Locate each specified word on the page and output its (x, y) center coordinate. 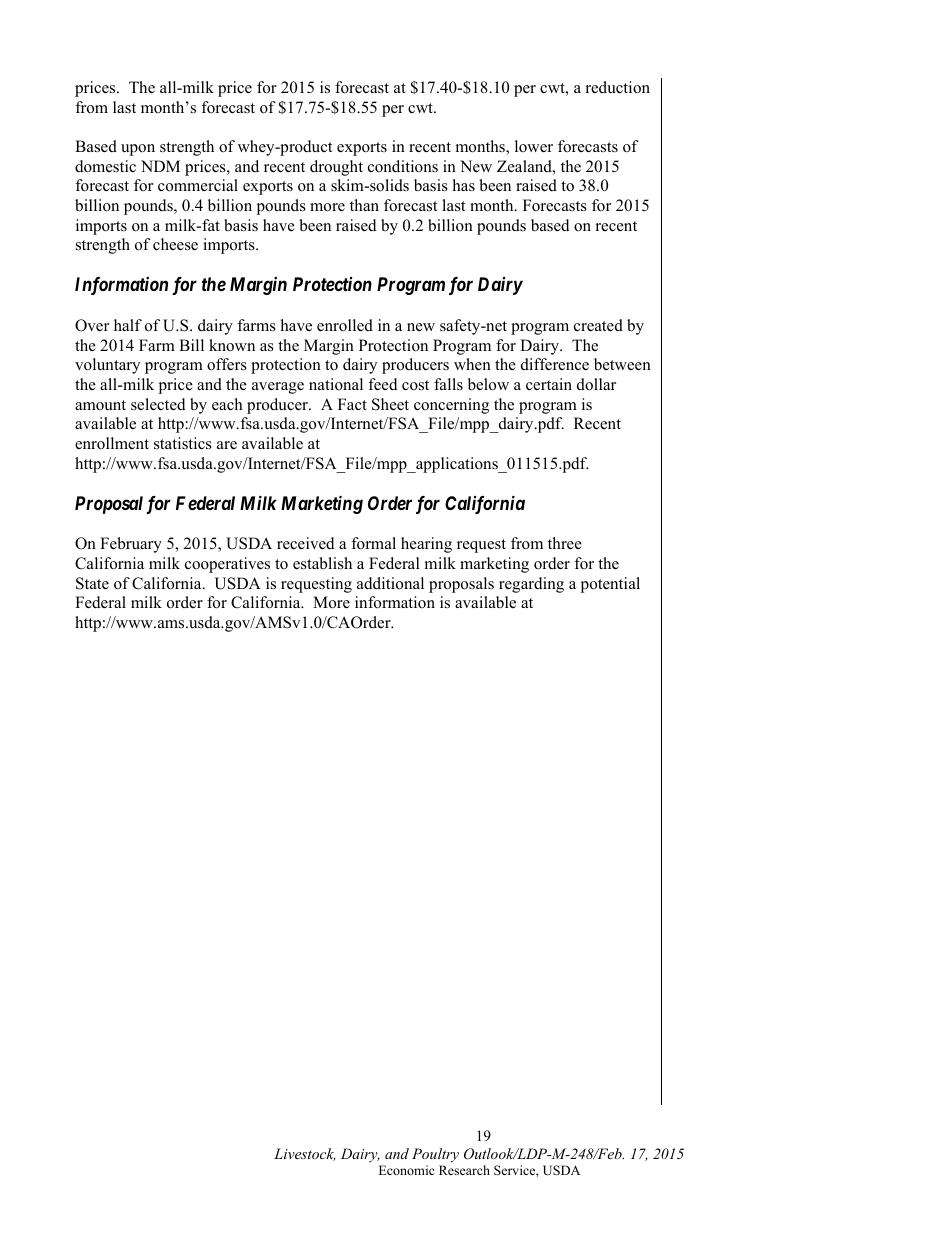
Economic (406, 1170)
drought (336, 168)
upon (138, 150)
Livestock (305, 1154)
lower (534, 146)
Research (464, 1170)
